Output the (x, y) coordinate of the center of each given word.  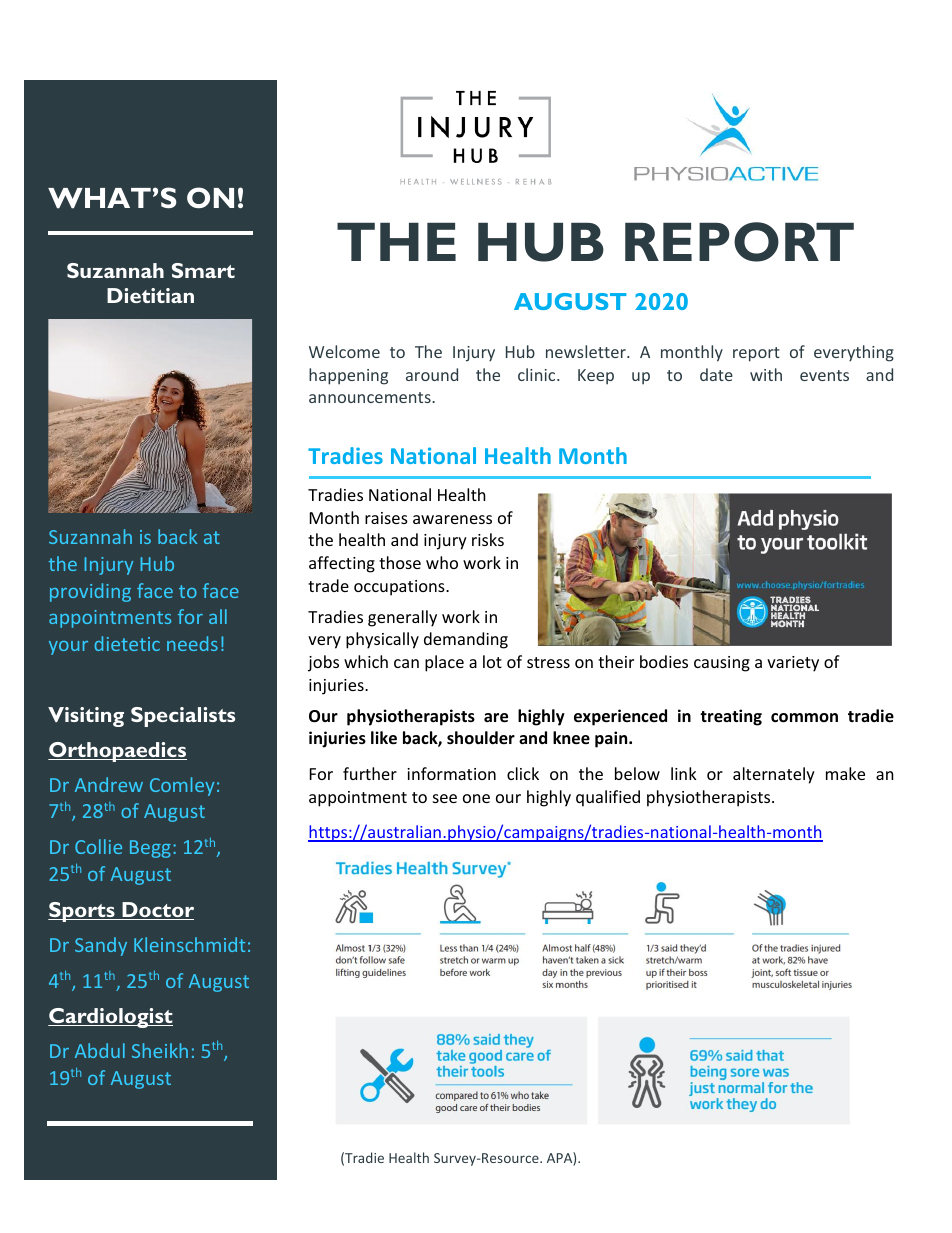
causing (722, 664)
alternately (774, 775)
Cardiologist (110, 1018)
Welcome (344, 351)
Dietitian (150, 295)
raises (386, 518)
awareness (452, 519)
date (716, 374)
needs (192, 643)
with (766, 374)
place (444, 663)
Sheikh (160, 1050)
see (445, 798)
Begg (150, 849)
